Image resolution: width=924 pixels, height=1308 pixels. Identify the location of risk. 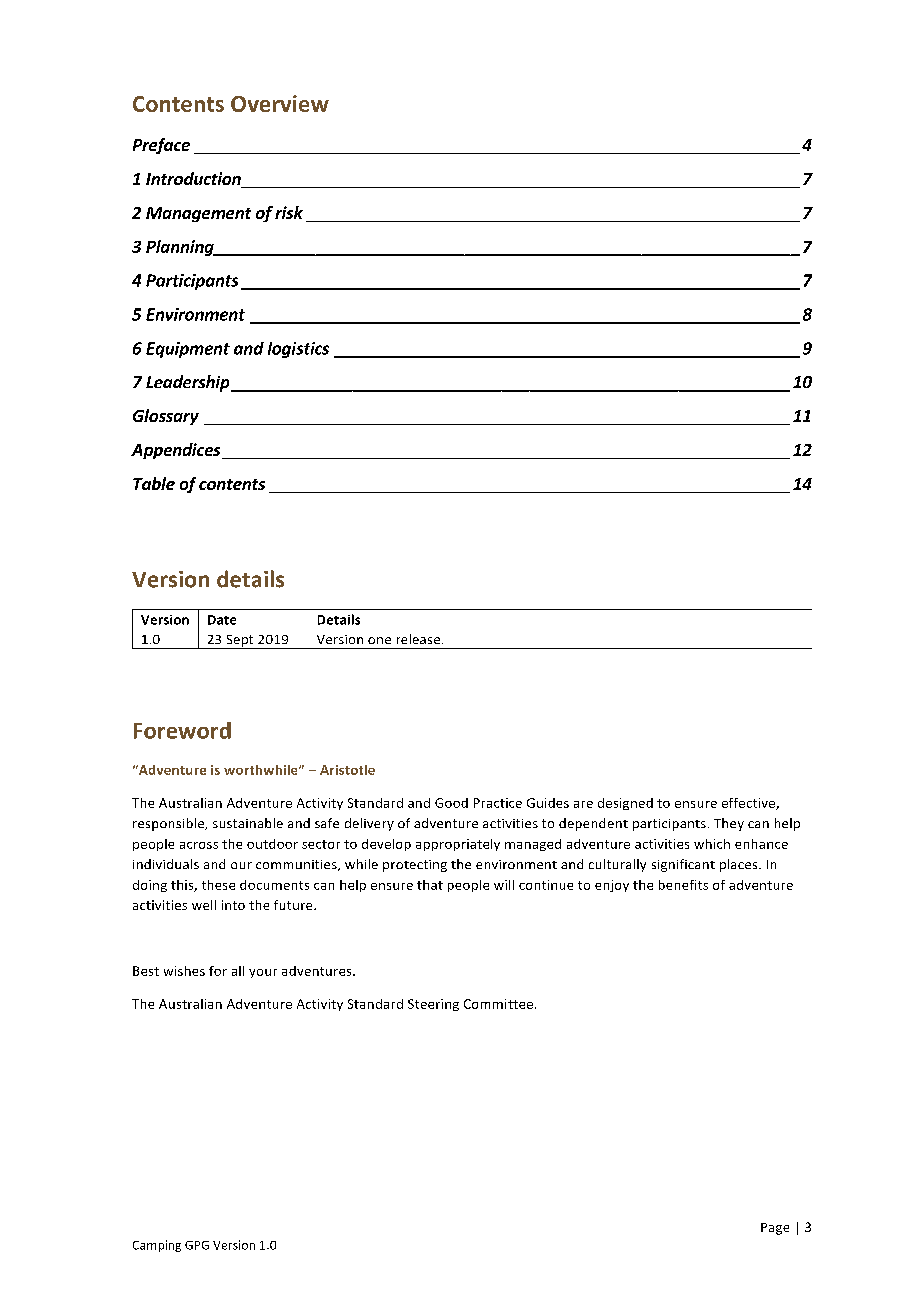
(289, 212).
